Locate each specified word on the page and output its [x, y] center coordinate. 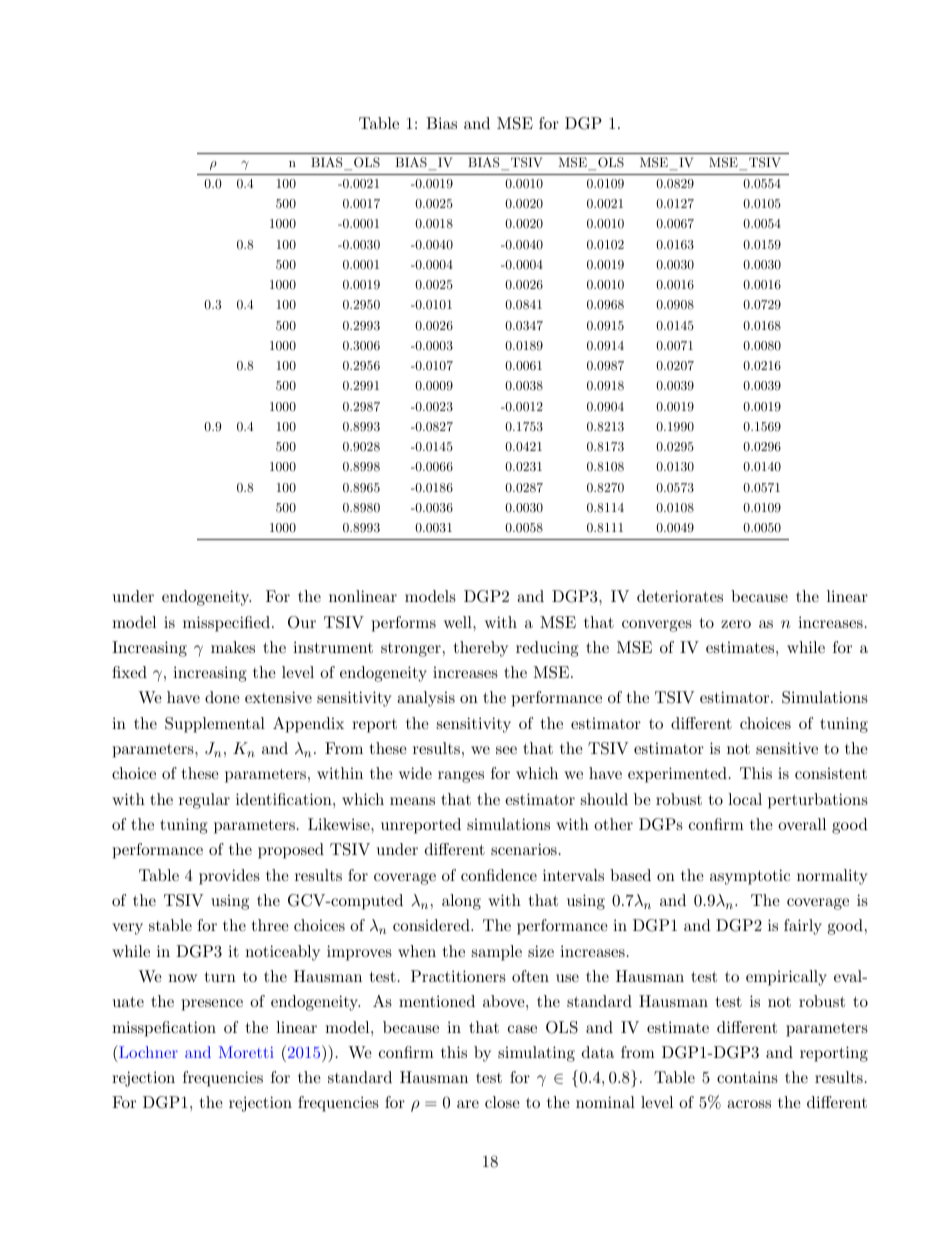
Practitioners [458, 976]
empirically [786, 978]
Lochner [147, 1051]
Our [302, 622]
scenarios [524, 849]
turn [220, 976]
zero [736, 624]
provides [229, 877]
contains [747, 1077]
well [459, 622]
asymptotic [750, 877]
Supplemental [215, 725]
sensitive [787, 748]
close [502, 1102]
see [506, 750]
